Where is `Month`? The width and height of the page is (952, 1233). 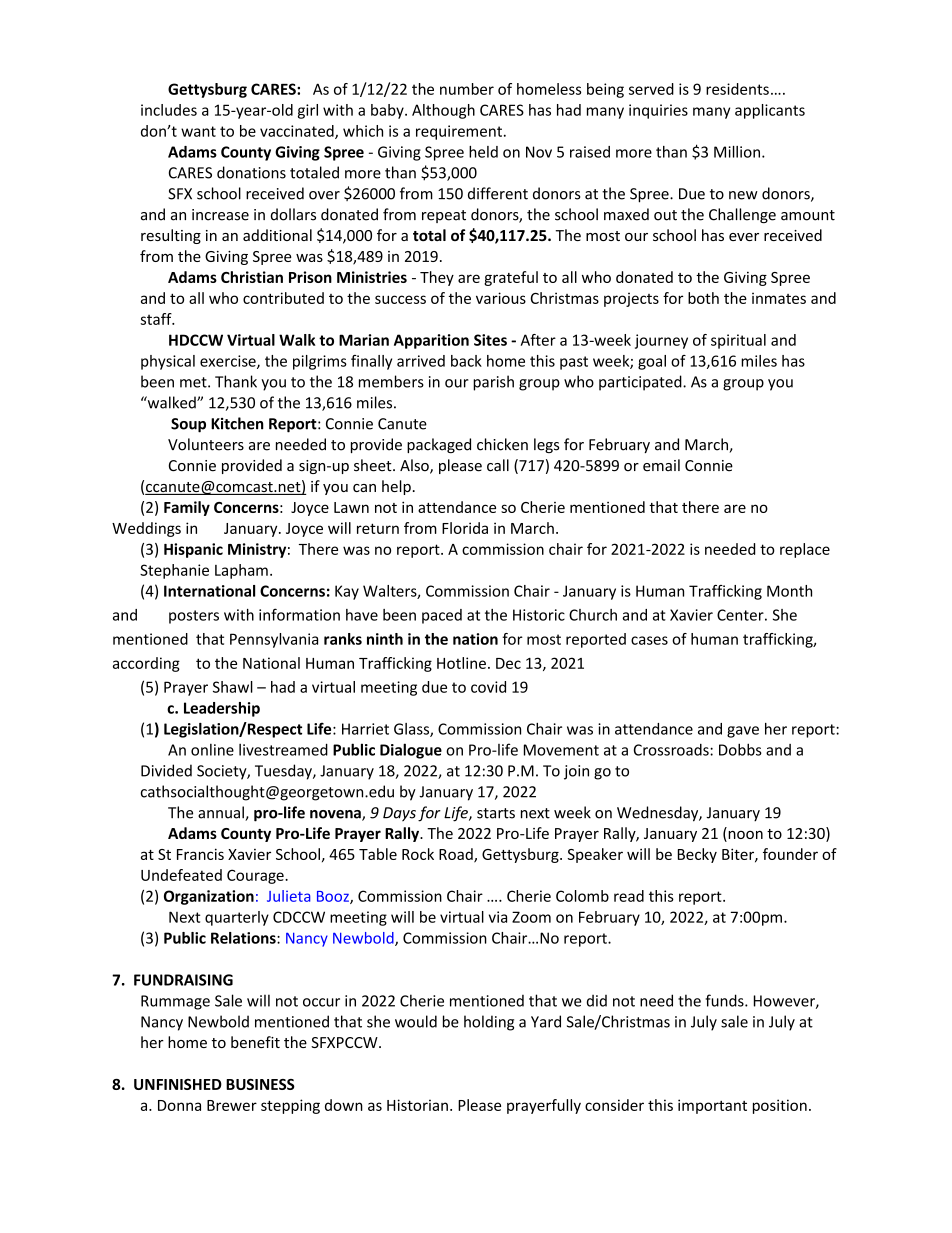 Month is located at coordinates (789, 591).
